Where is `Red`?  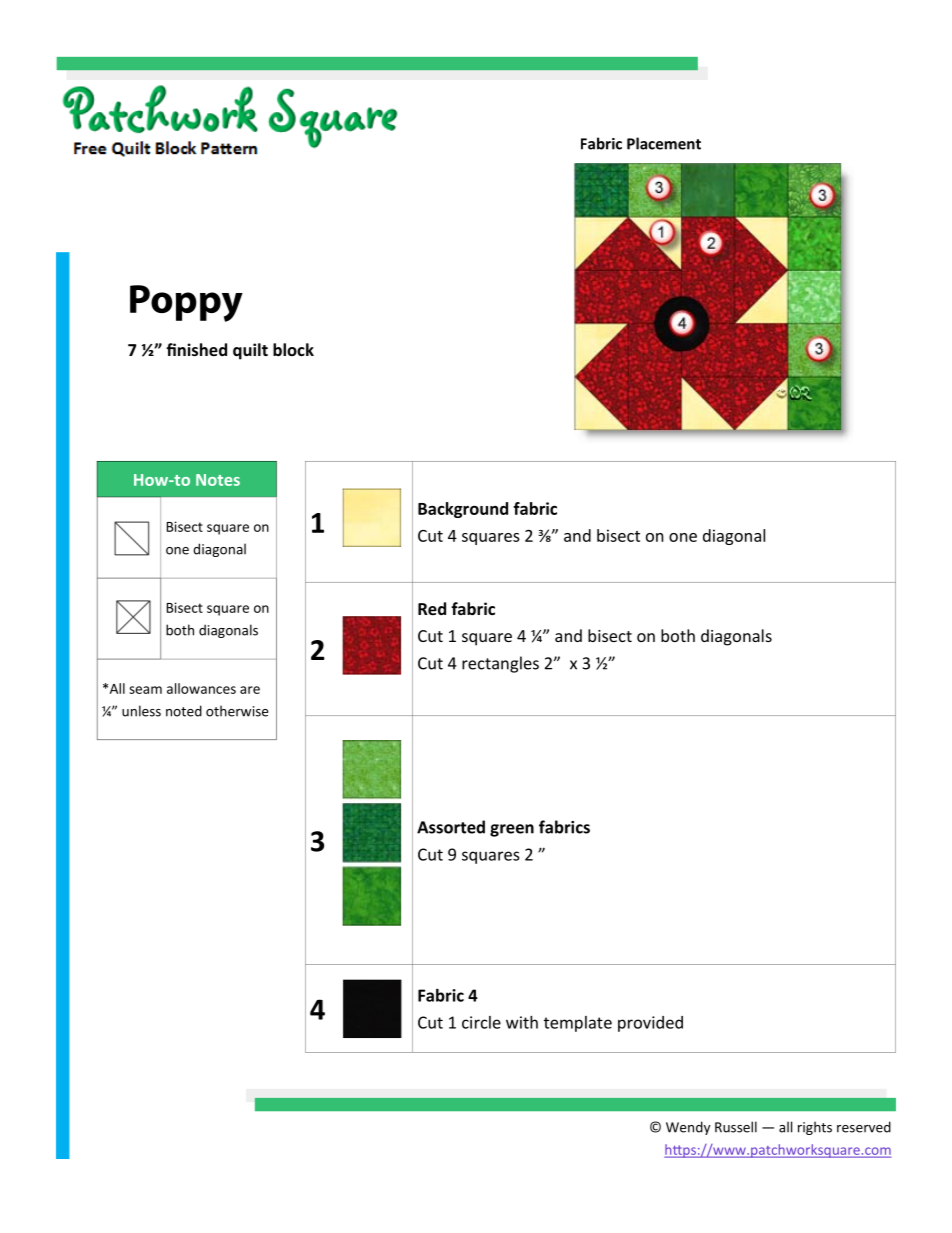 Red is located at coordinates (432, 608).
